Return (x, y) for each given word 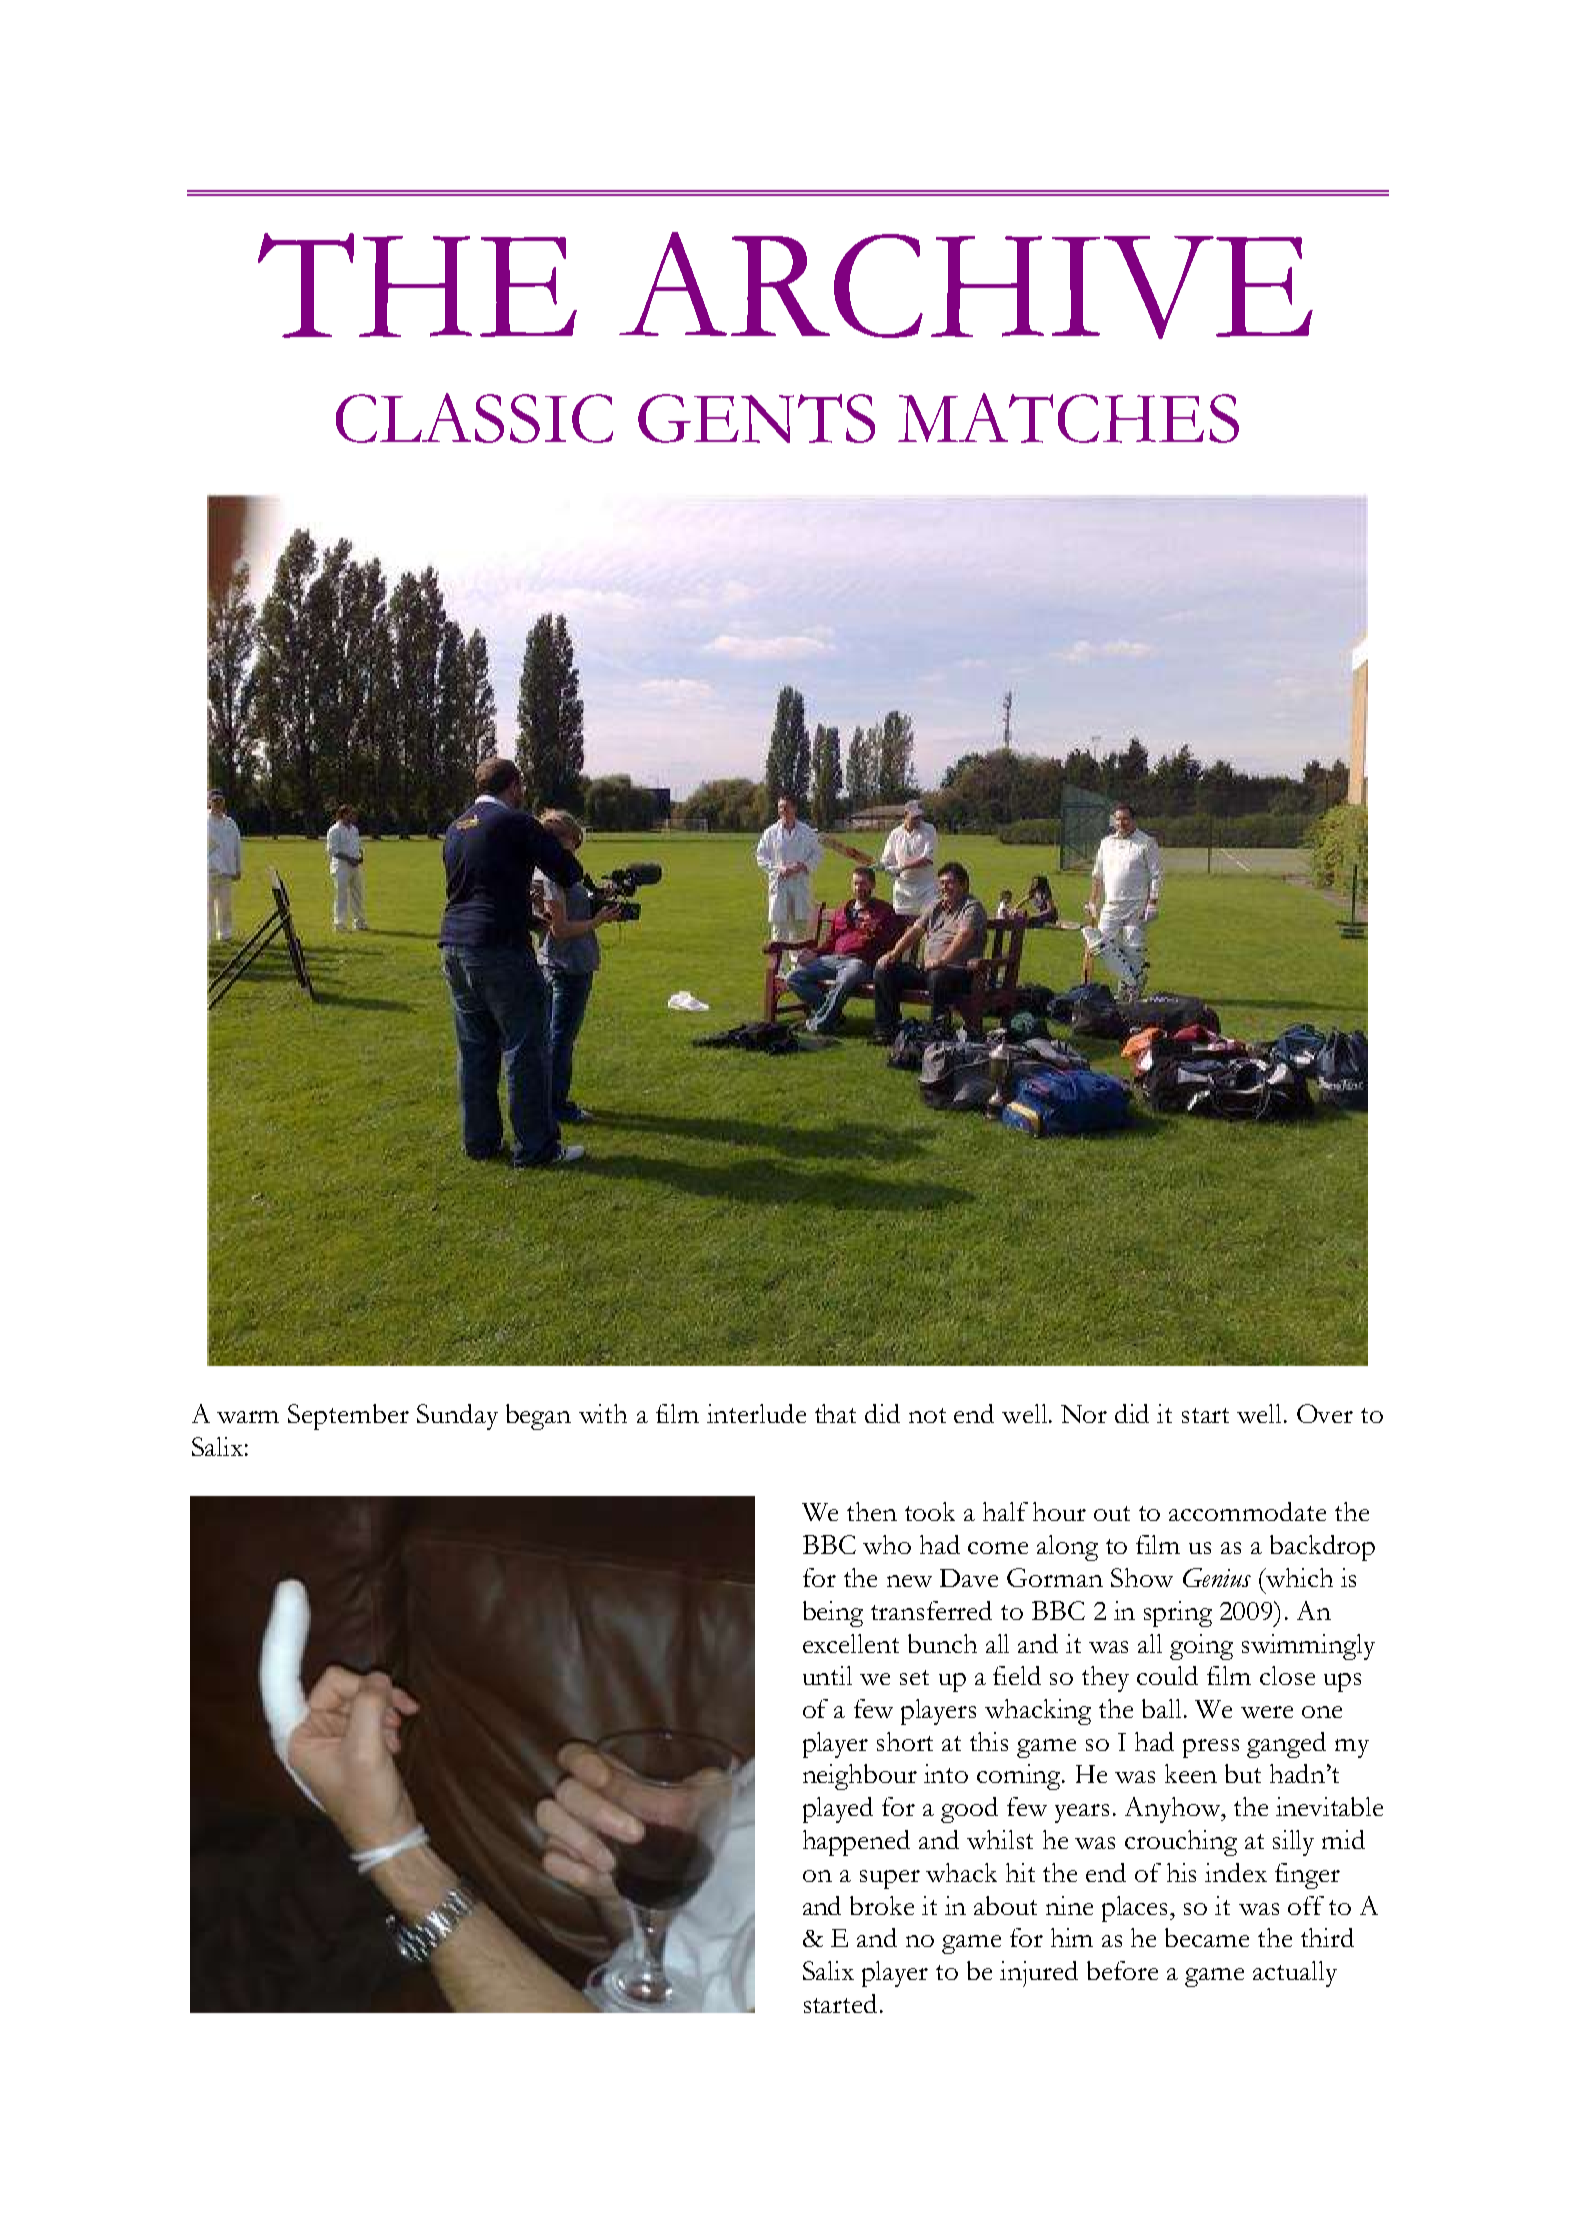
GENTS (756, 418)
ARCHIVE (966, 285)
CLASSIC (474, 418)
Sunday (457, 1417)
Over (1325, 1413)
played (838, 1810)
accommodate (1247, 1511)
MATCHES (1068, 418)
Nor (1084, 1414)
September (348, 1417)
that (835, 1413)
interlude (756, 1413)
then (872, 1511)
